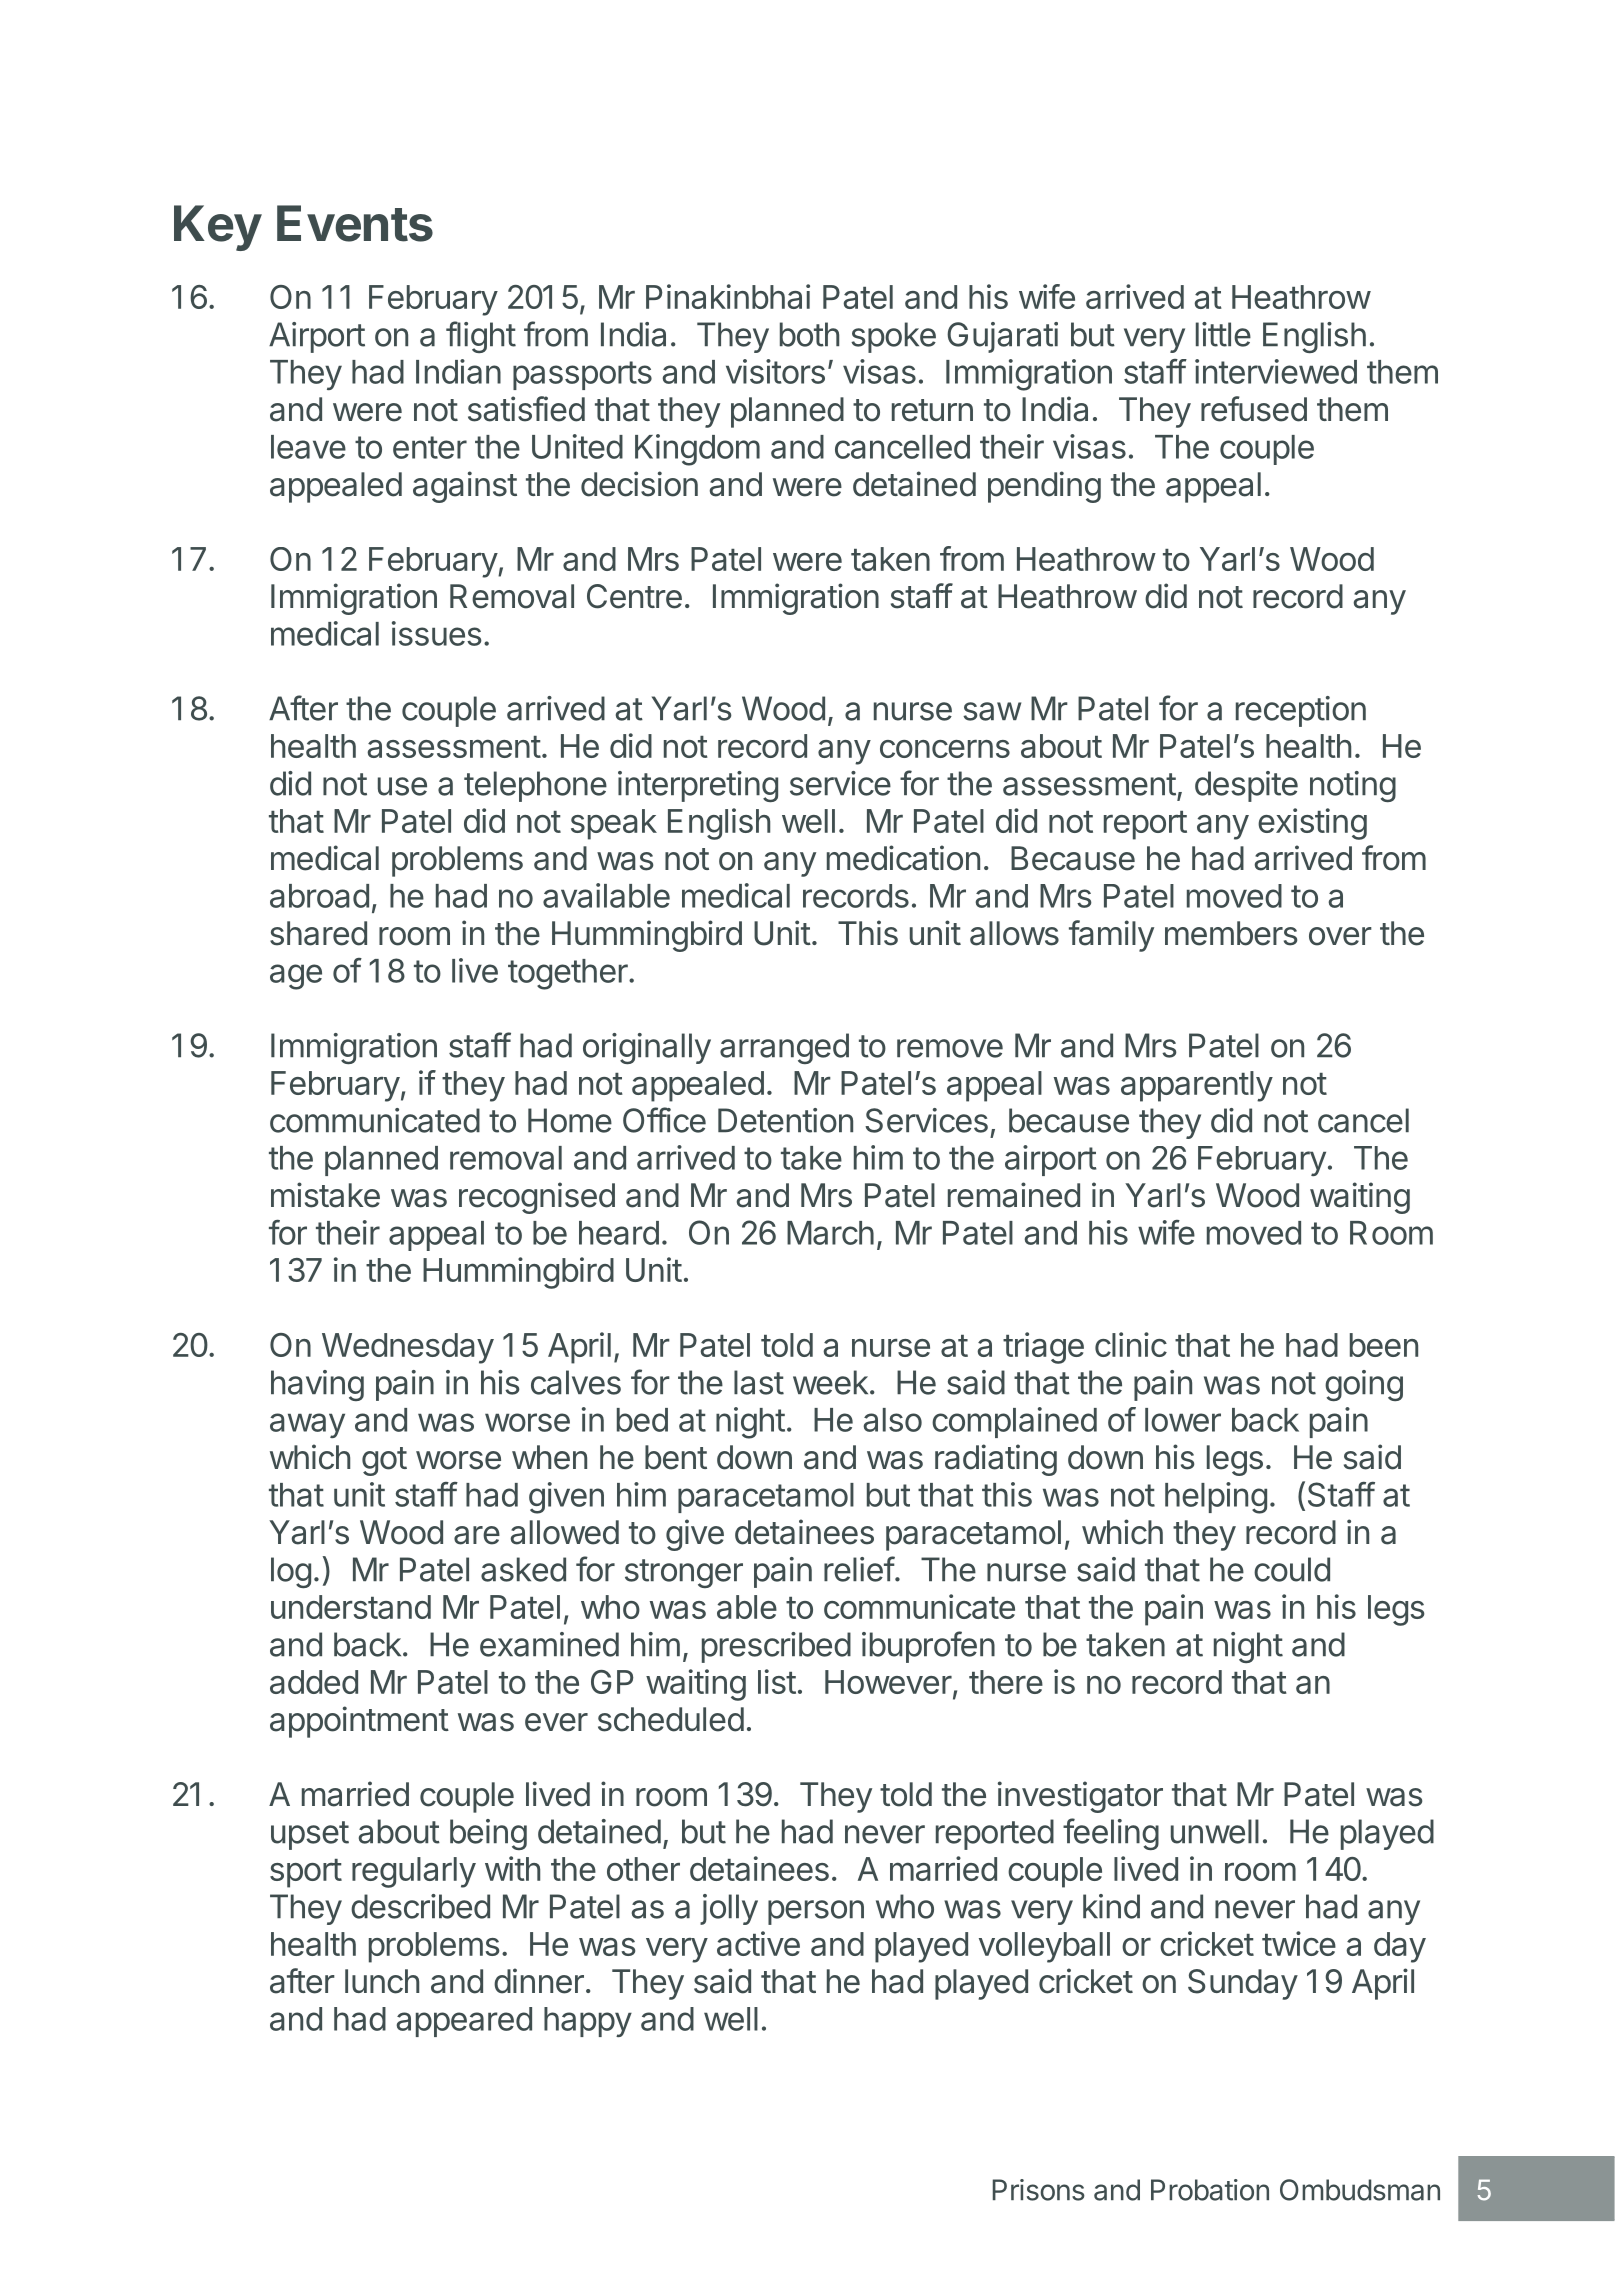 The width and height of the image is (1615, 2284). I want to click on Events, so click(355, 223).
